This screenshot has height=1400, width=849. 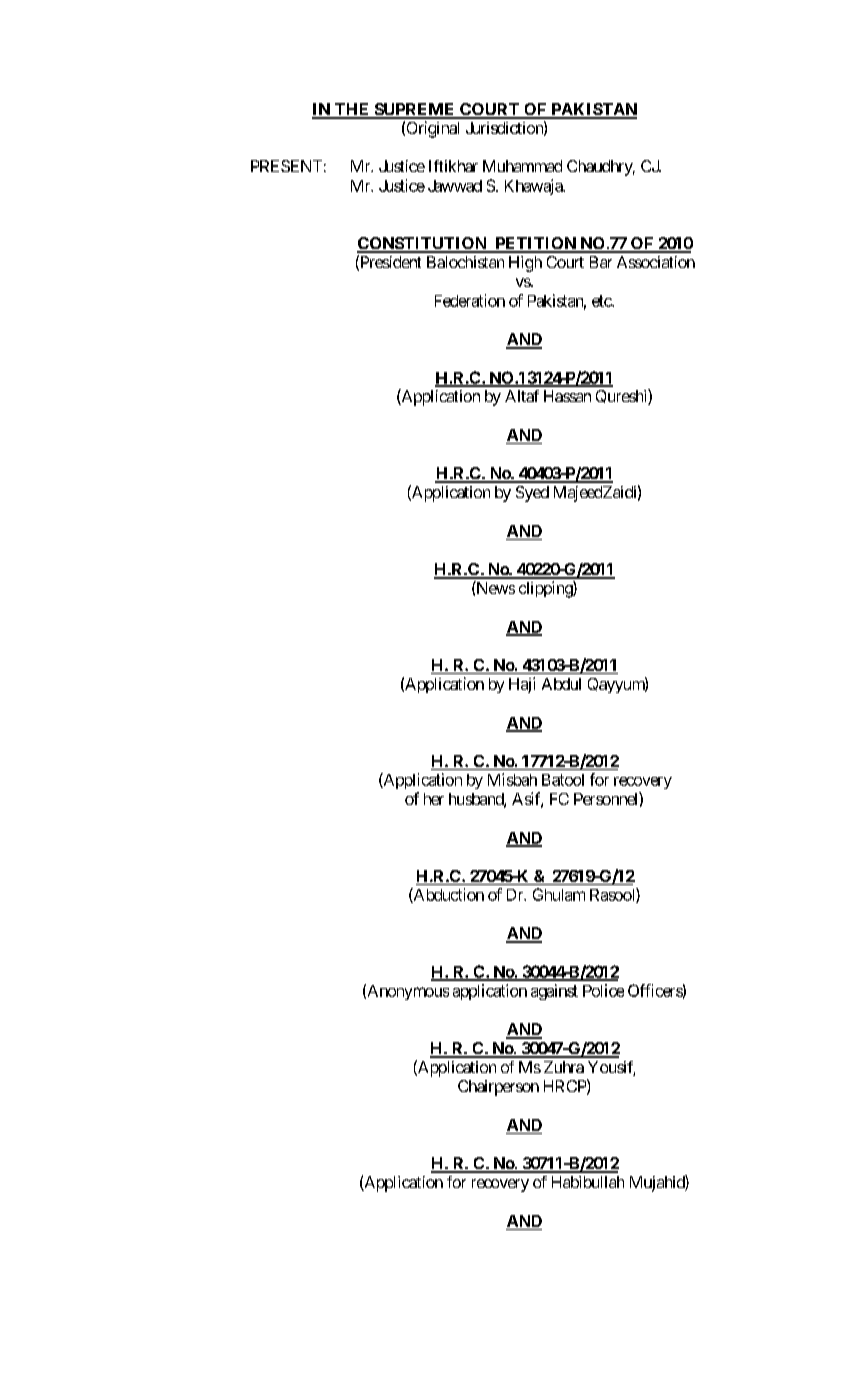 I want to click on clipping, so click(x=546, y=589).
